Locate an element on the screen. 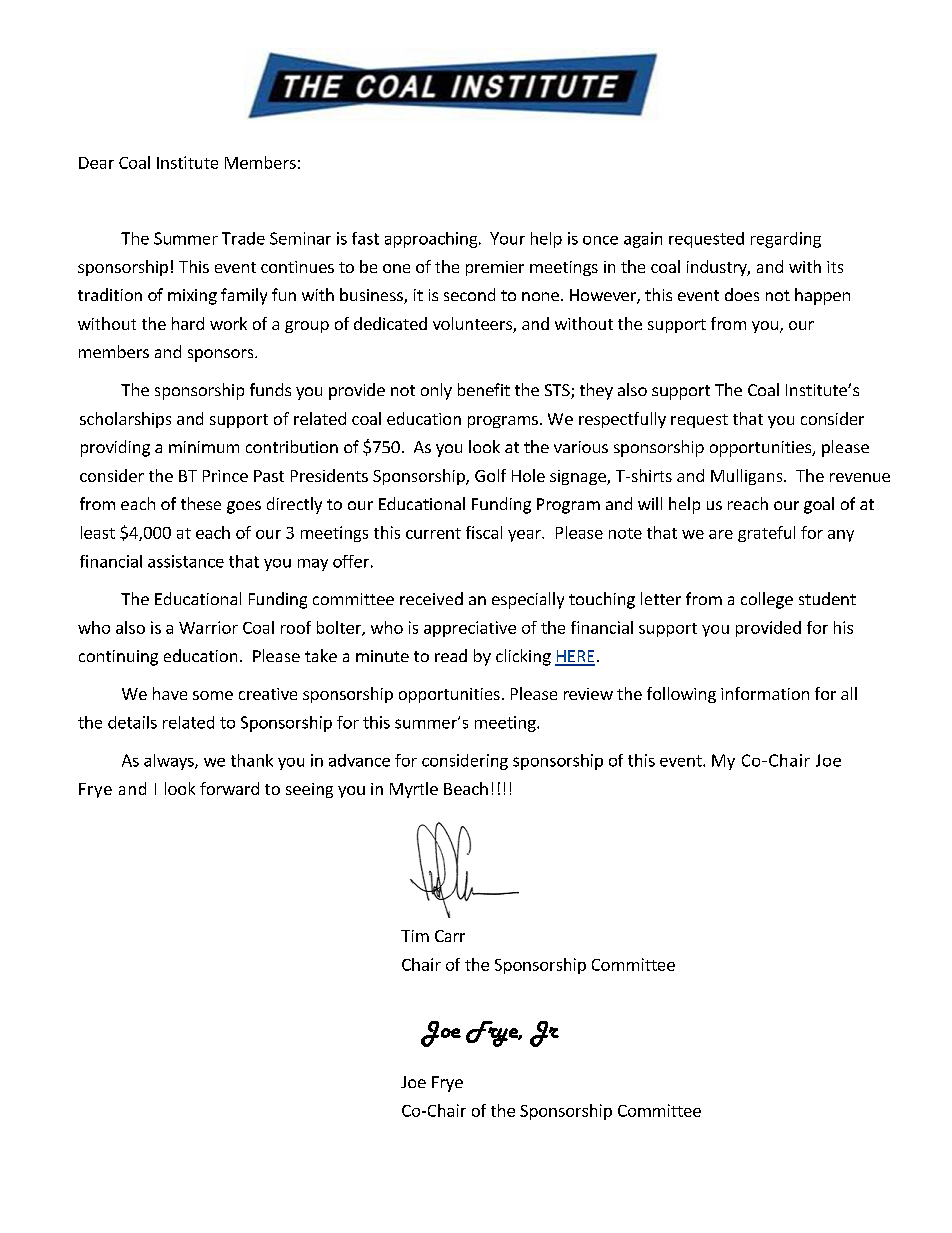  Mulligans is located at coordinates (748, 477).
